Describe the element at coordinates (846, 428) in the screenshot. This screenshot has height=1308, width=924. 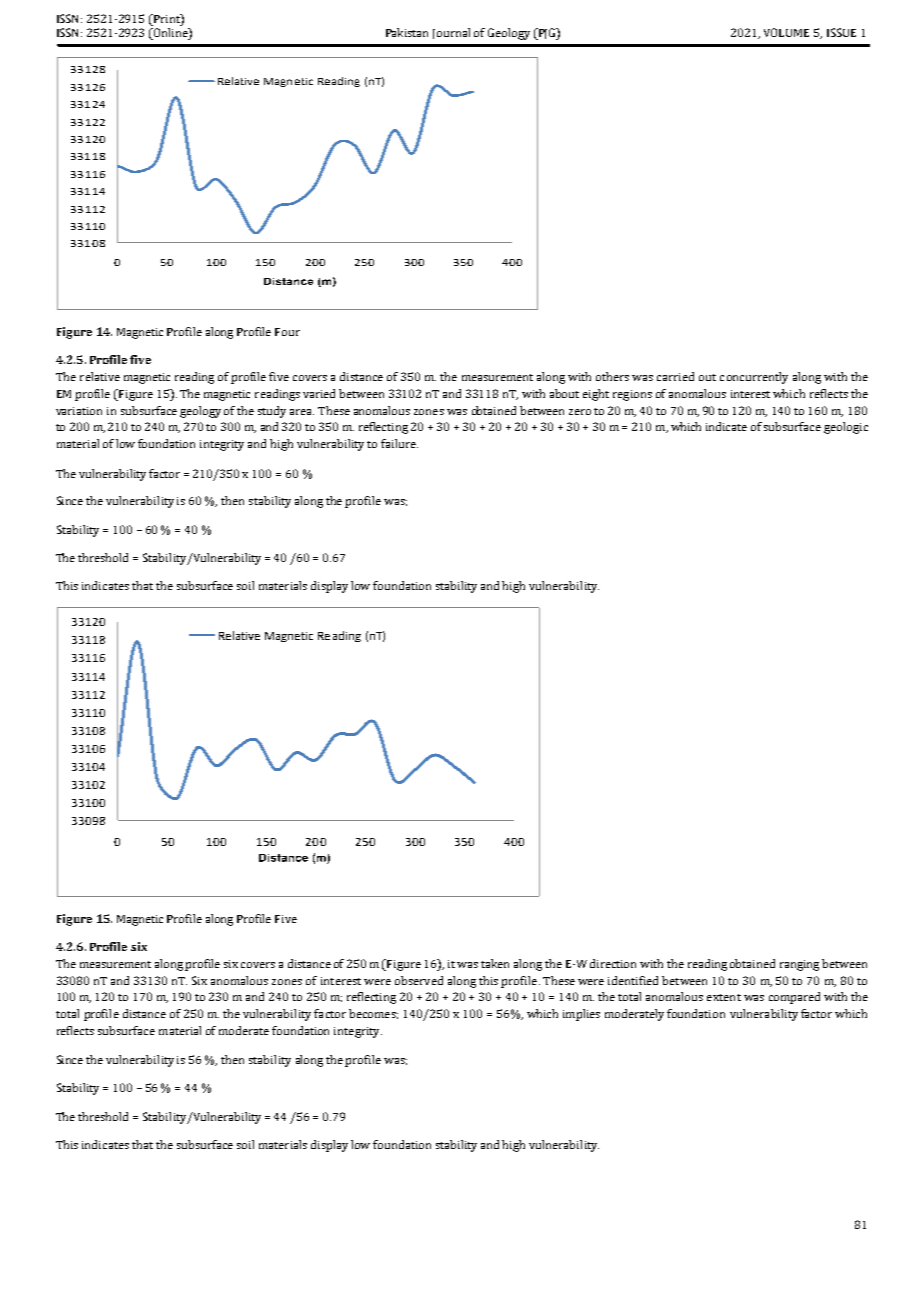
I see `geologic` at that location.
